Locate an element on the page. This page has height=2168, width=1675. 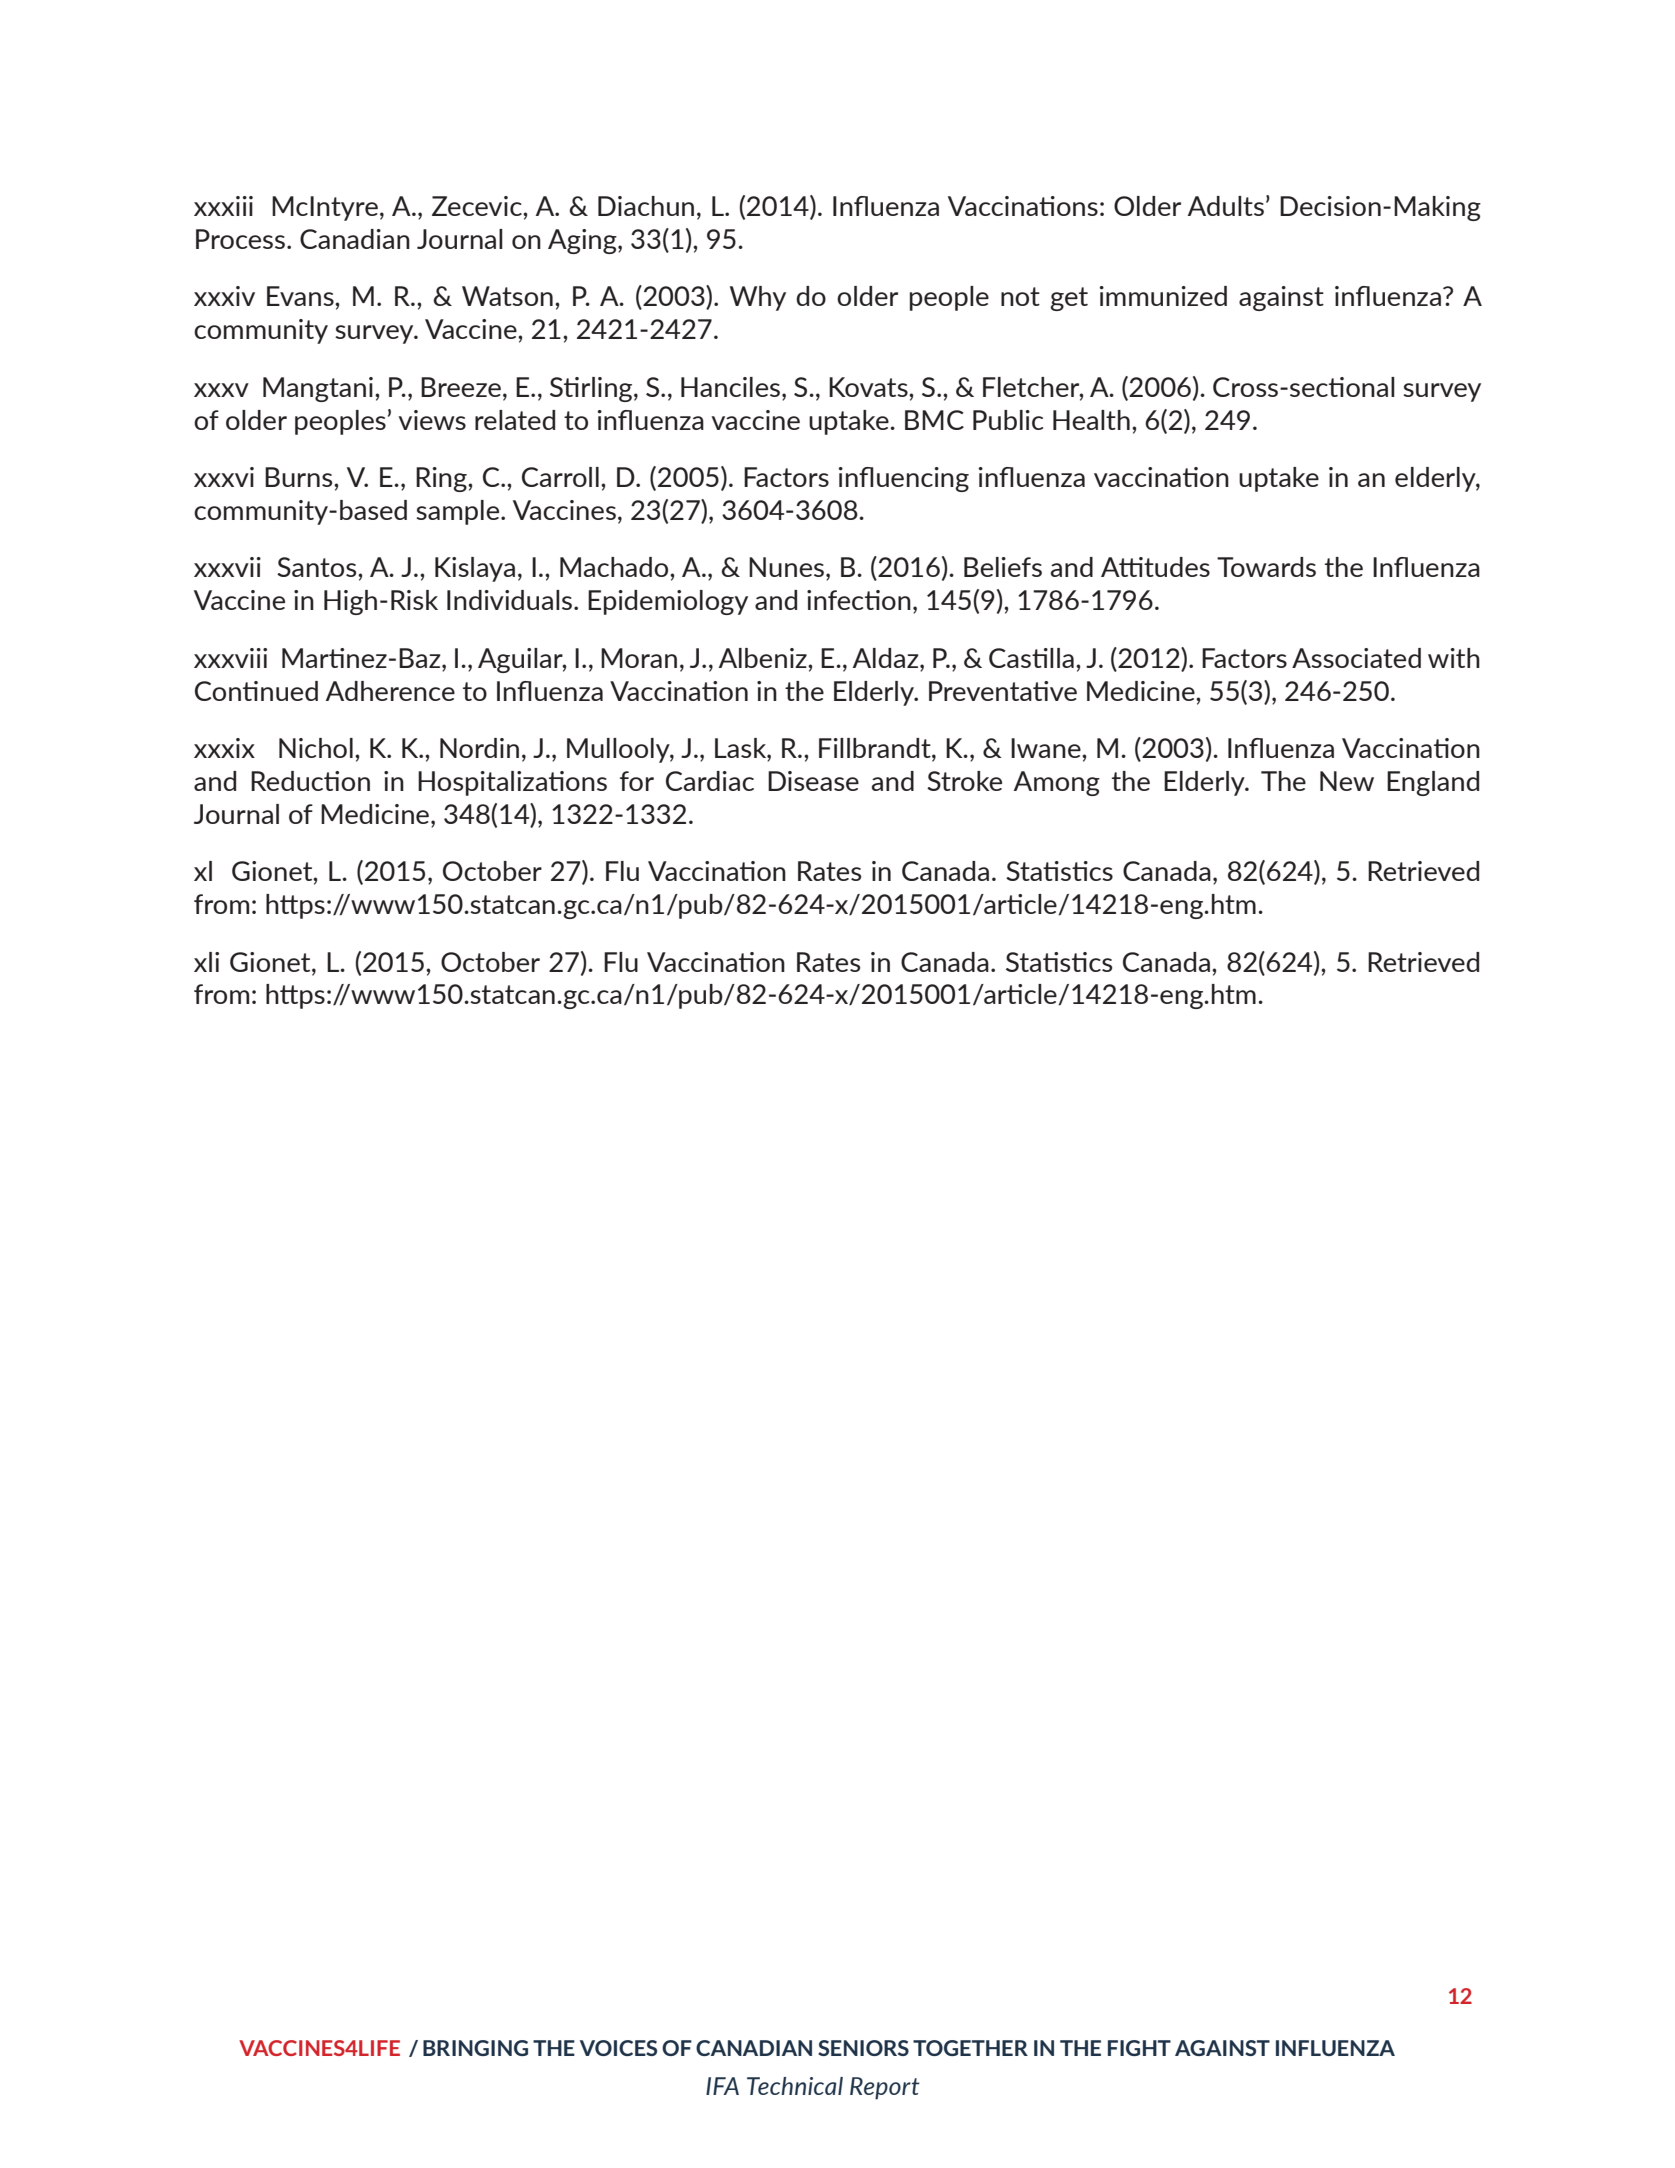
Reduction is located at coordinates (310, 781).
